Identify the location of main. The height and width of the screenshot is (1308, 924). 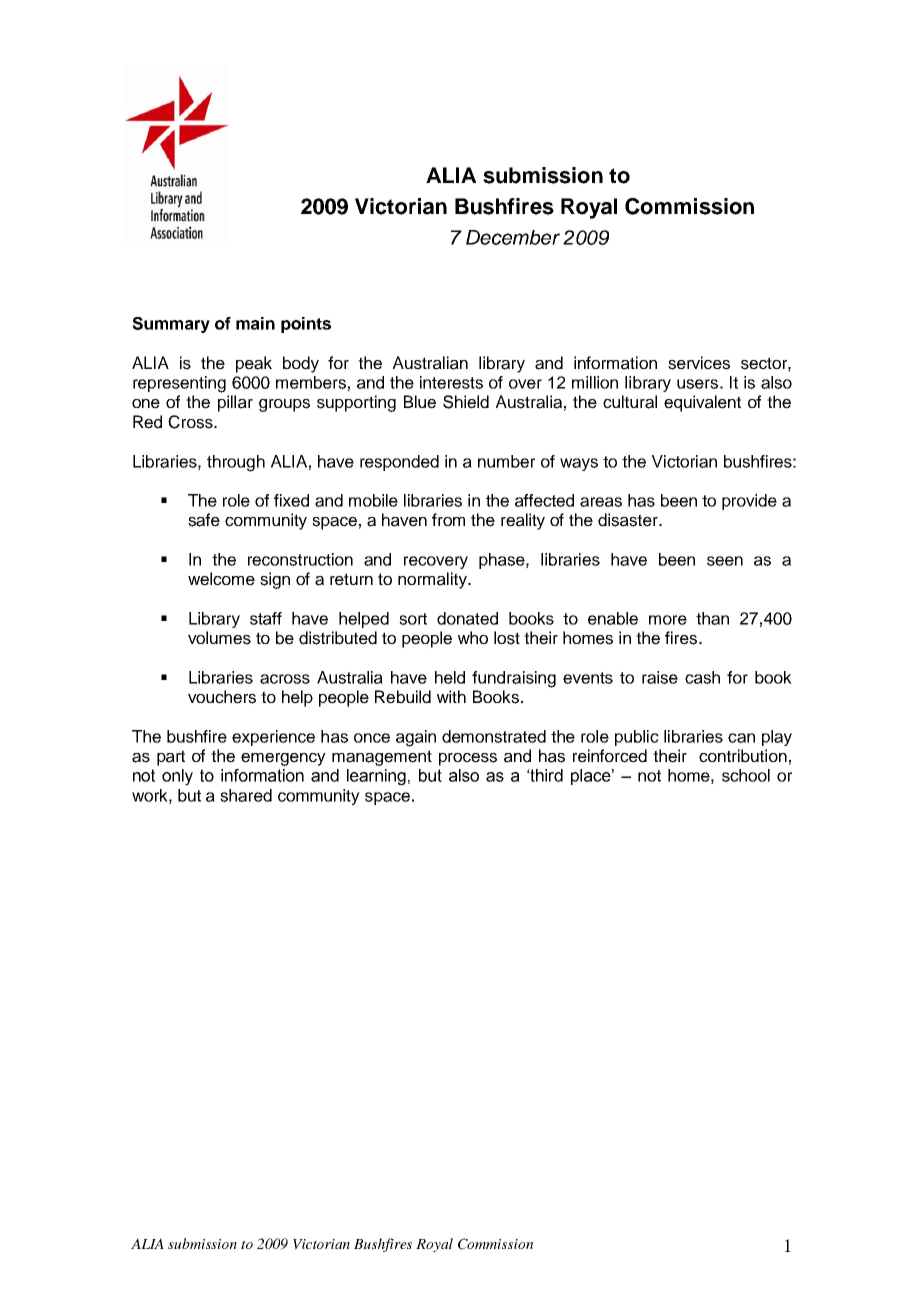
(255, 323).
